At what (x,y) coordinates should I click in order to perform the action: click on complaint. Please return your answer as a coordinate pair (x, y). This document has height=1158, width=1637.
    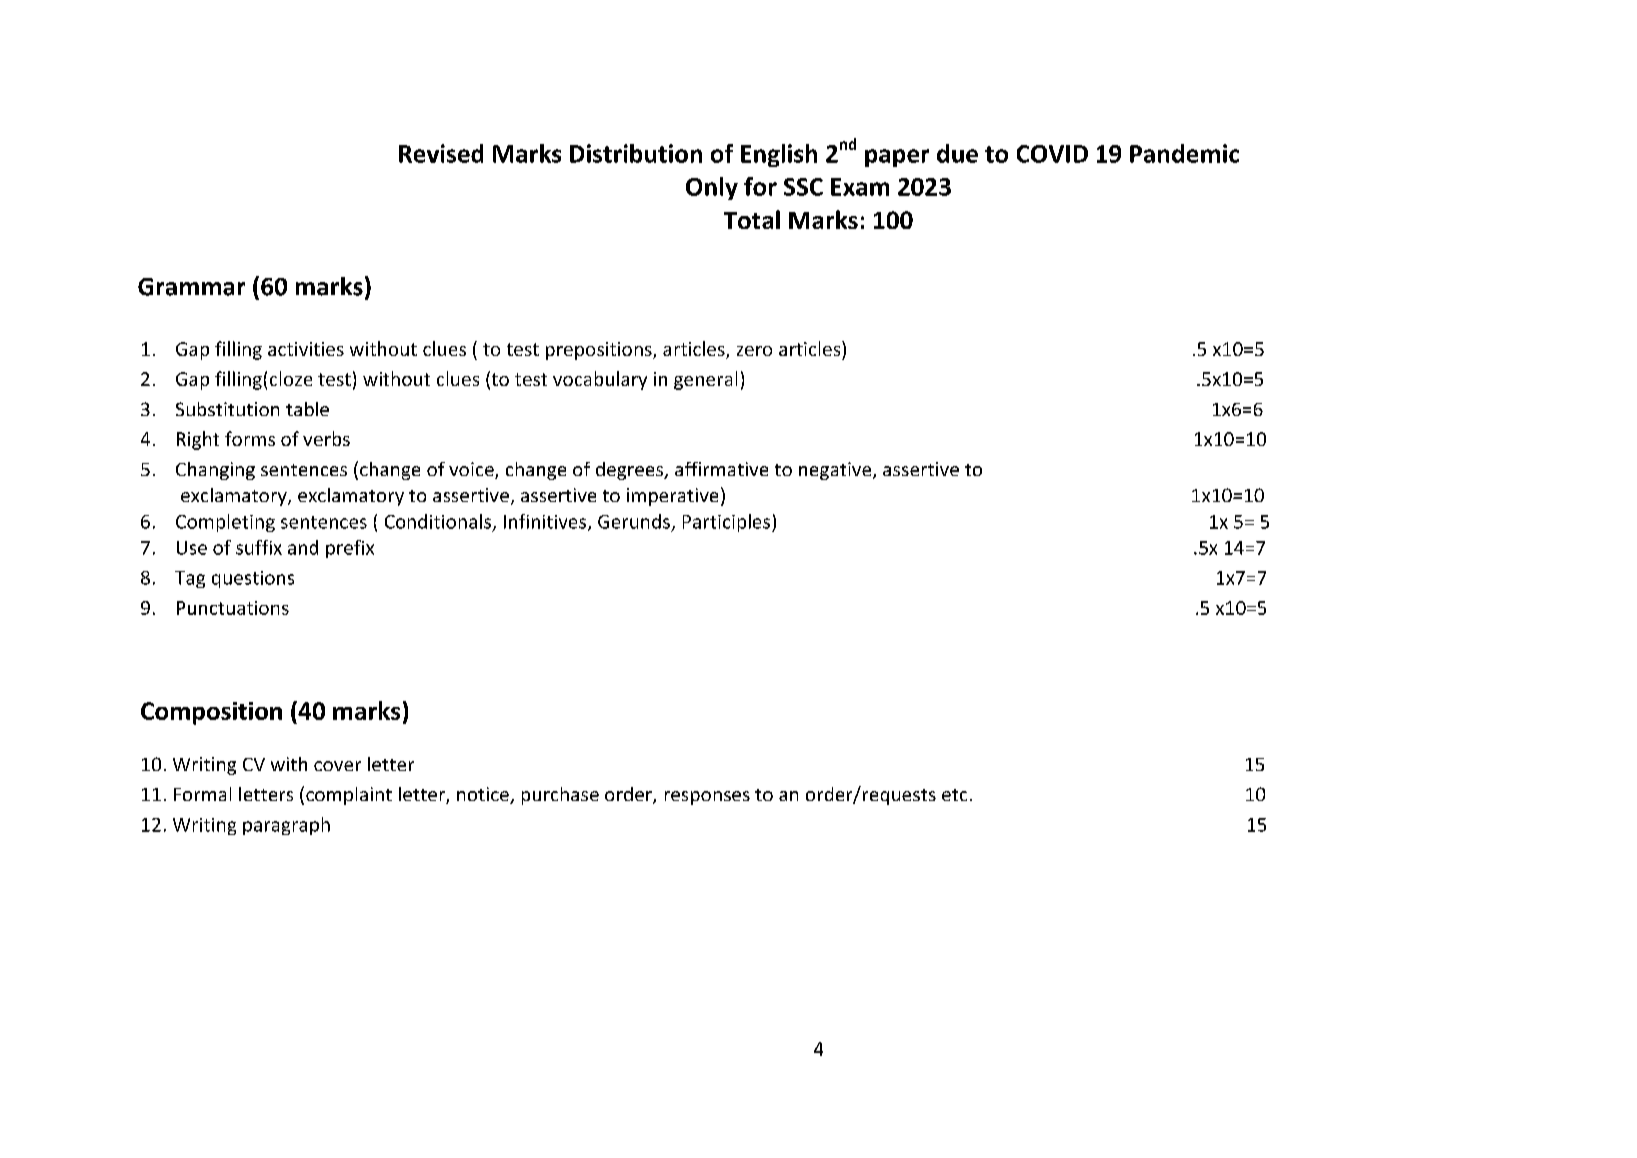
    Looking at the image, I should click on (349, 796).
